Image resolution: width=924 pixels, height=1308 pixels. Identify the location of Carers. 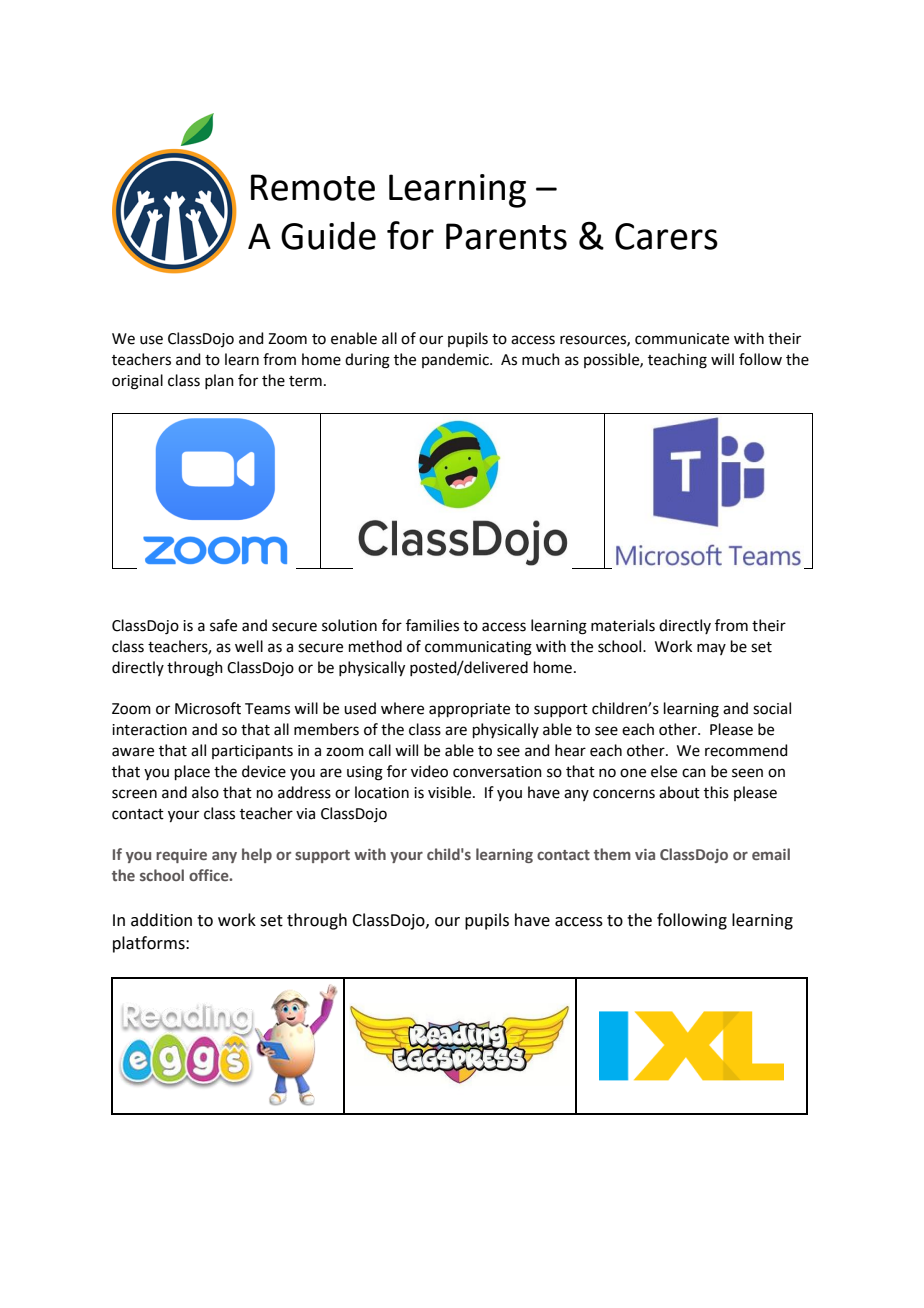
(666, 236).
